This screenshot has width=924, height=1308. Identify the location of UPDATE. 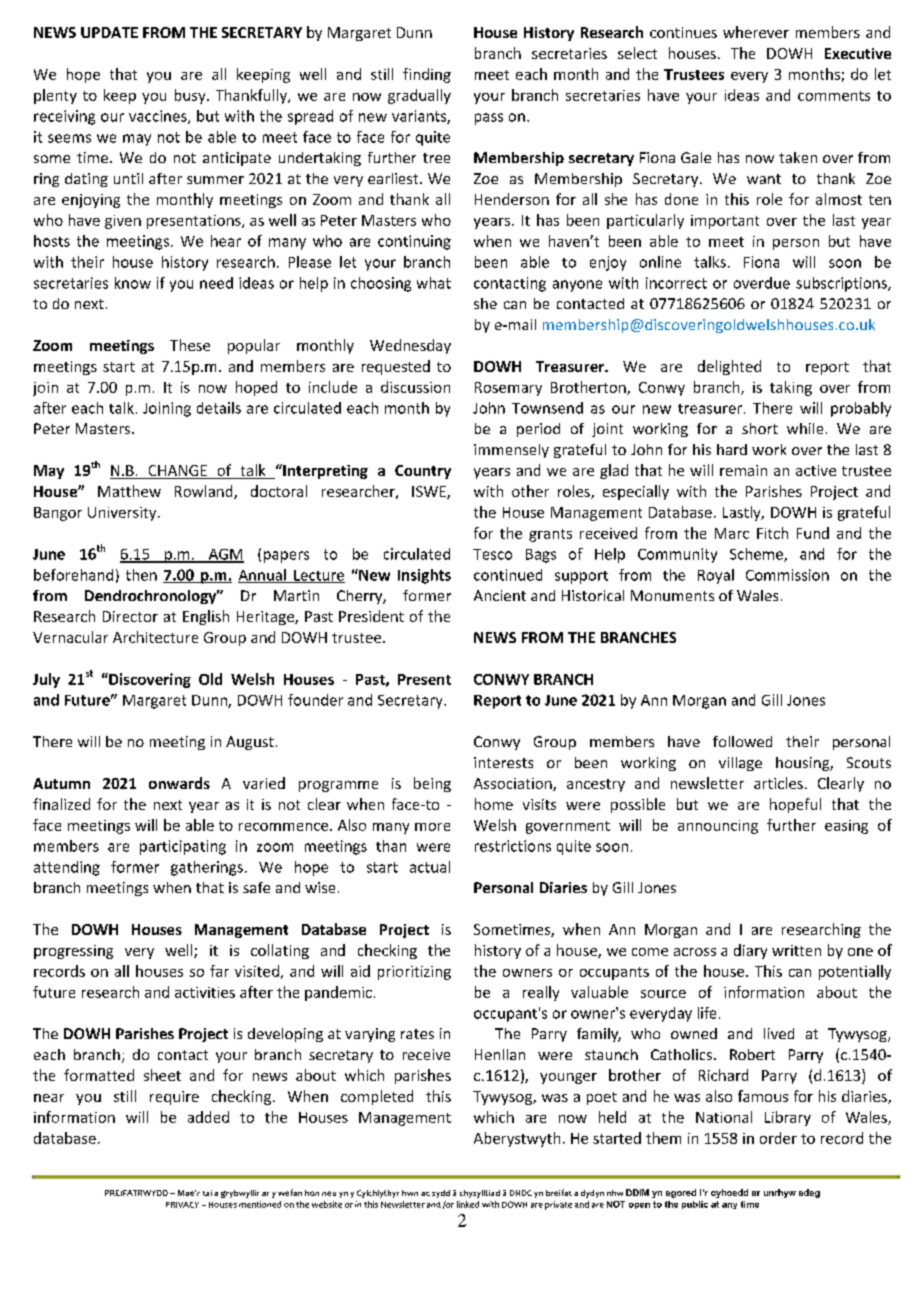
(109, 32).
